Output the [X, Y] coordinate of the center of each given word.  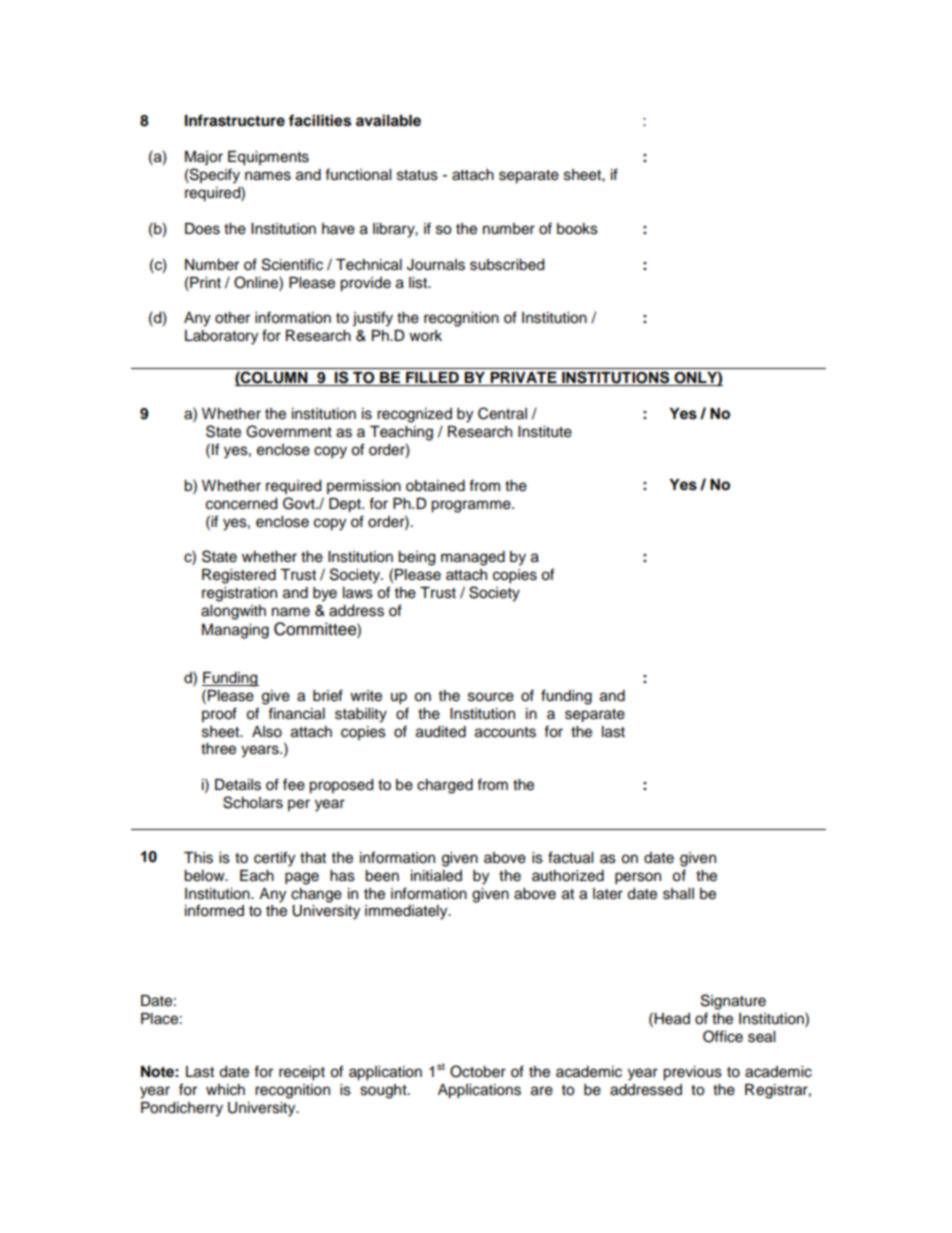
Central [502, 413]
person [638, 878]
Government [289, 431]
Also [267, 732]
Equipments [268, 158]
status [417, 175]
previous [692, 1073]
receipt [302, 1073]
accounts [505, 732]
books [577, 229]
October [478, 1071]
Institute [545, 432]
